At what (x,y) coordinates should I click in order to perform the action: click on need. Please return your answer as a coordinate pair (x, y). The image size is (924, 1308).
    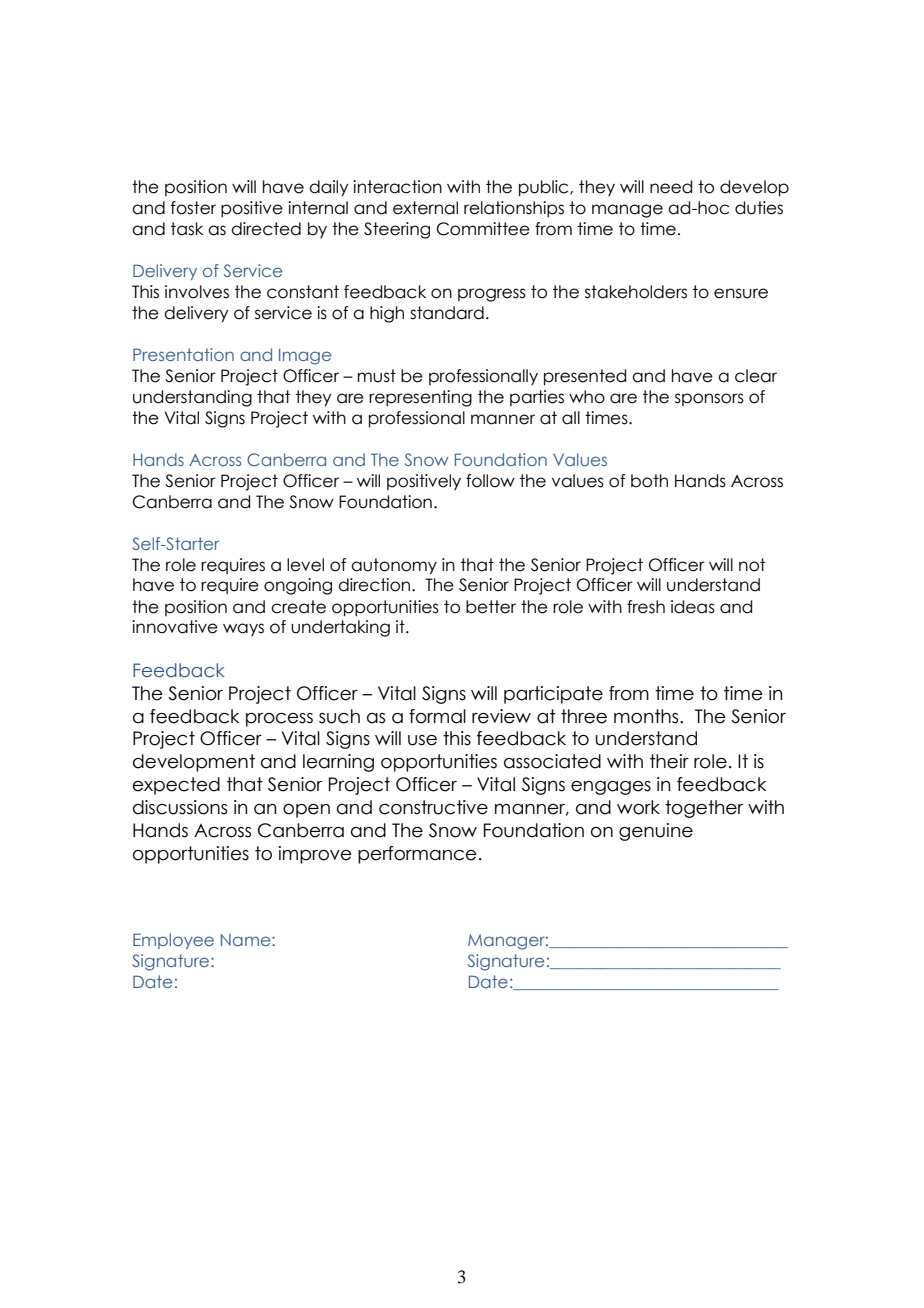
    Looking at the image, I should click on (671, 187).
